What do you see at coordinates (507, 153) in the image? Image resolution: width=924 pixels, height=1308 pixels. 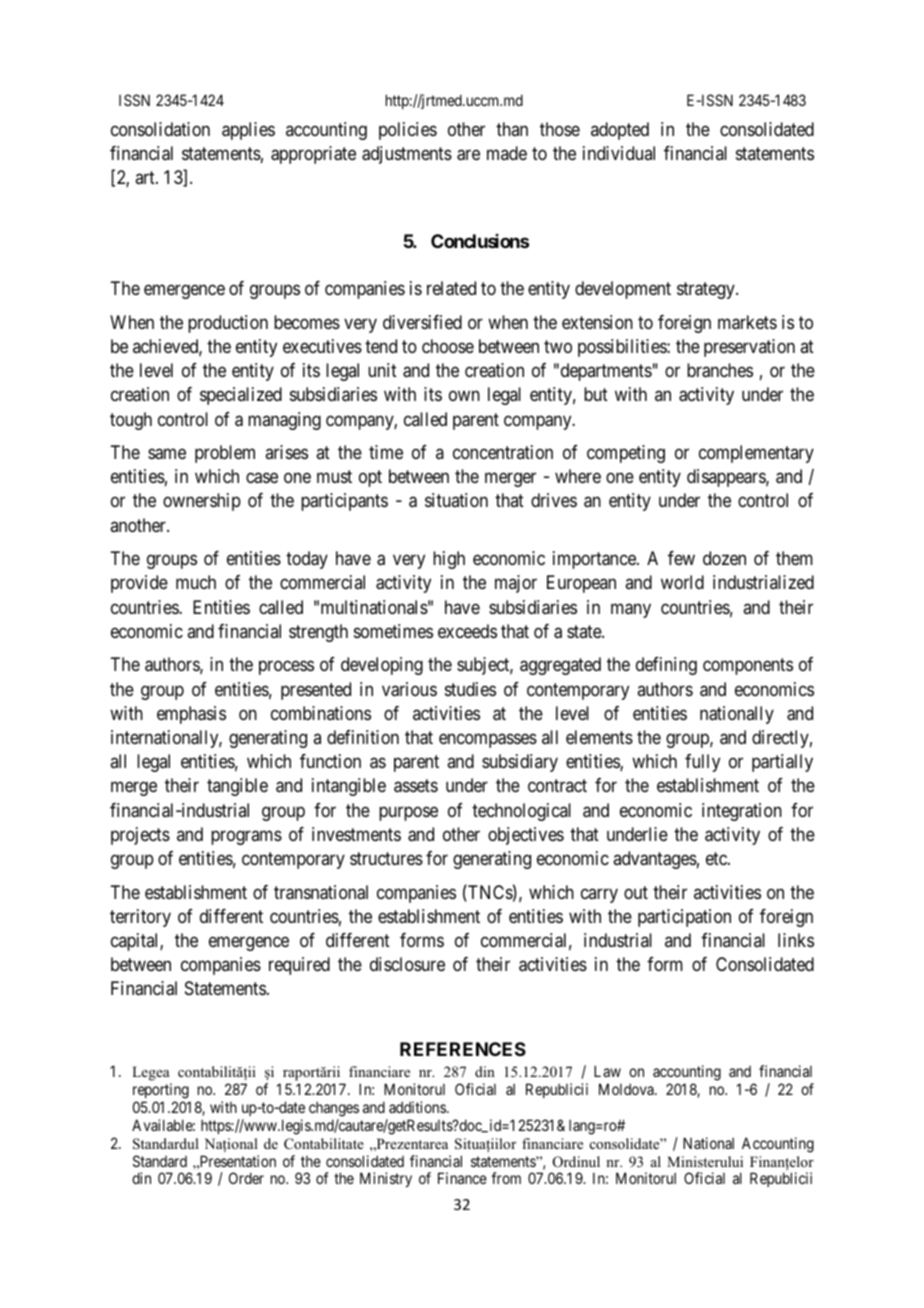 I see `made` at bounding box center [507, 153].
